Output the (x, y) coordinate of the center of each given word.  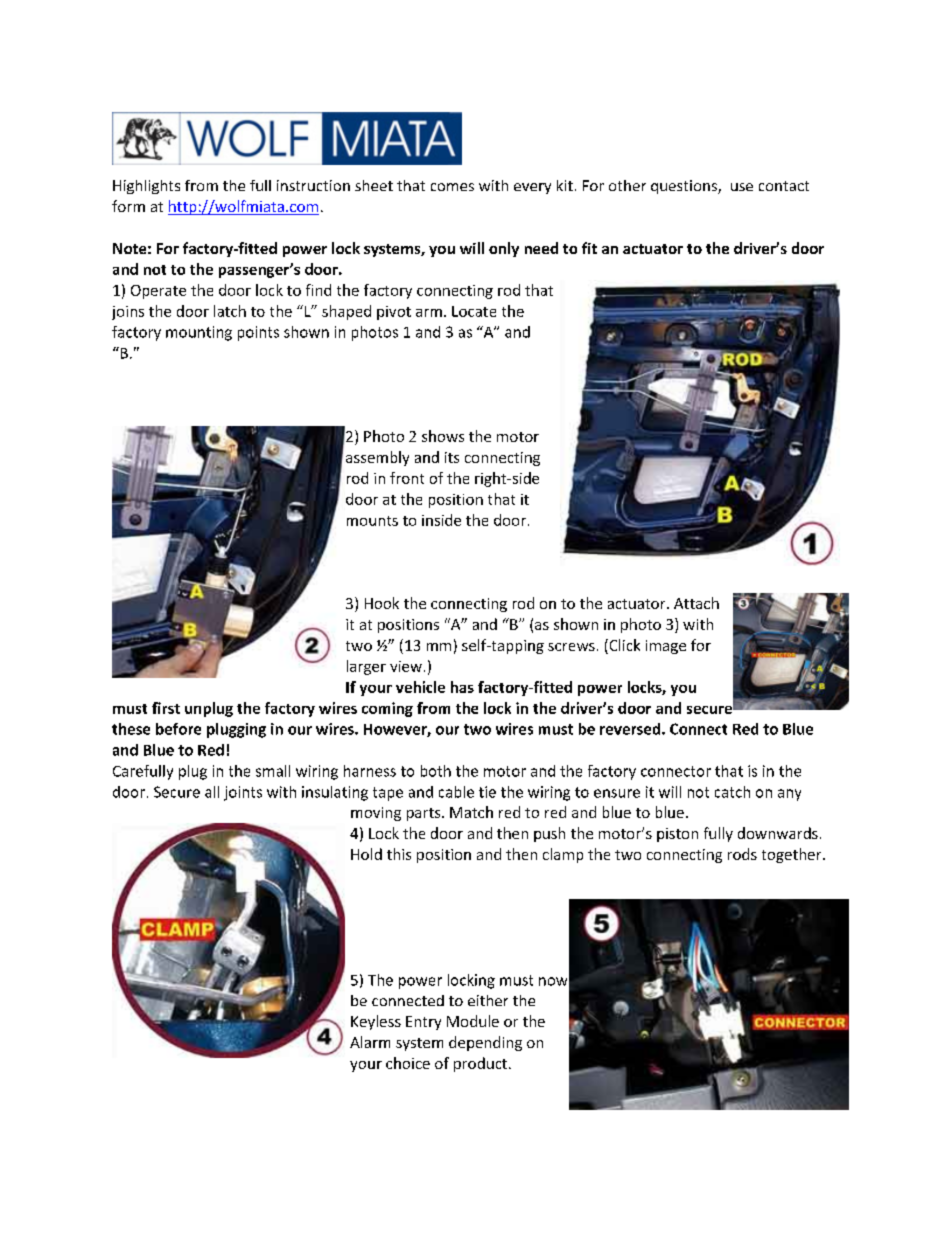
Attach (696, 603)
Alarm (370, 1042)
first (166, 708)
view (406, 666)
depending (485, 1043)
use (742, 187)
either (488, 1000)
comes (452, 187)
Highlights (146, 187)
